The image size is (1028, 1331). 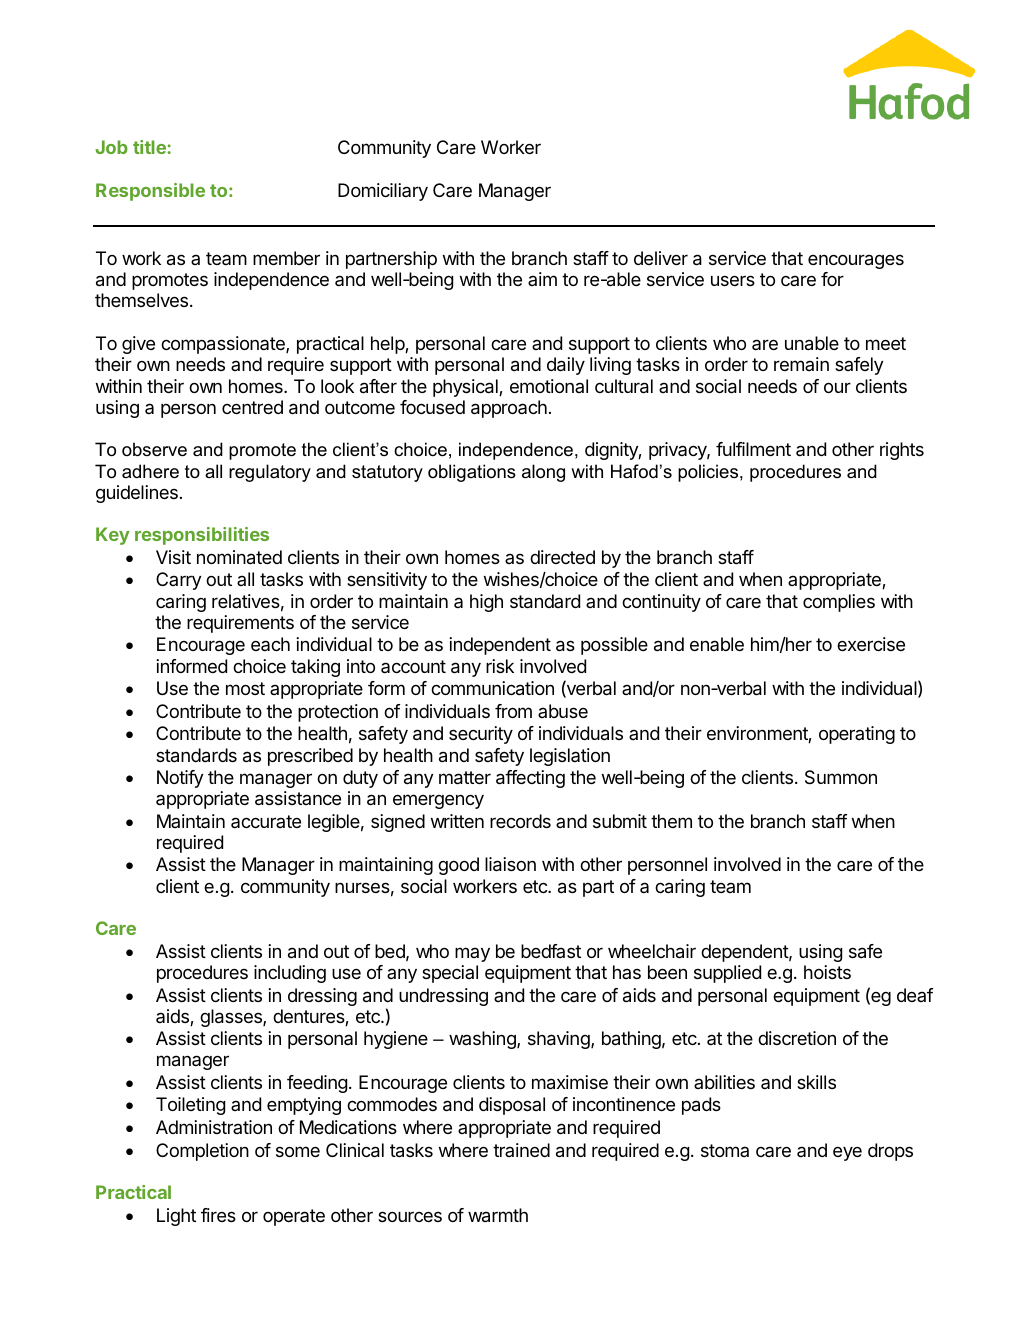 I want to click on compassionate, so click(x=224, y=345).
